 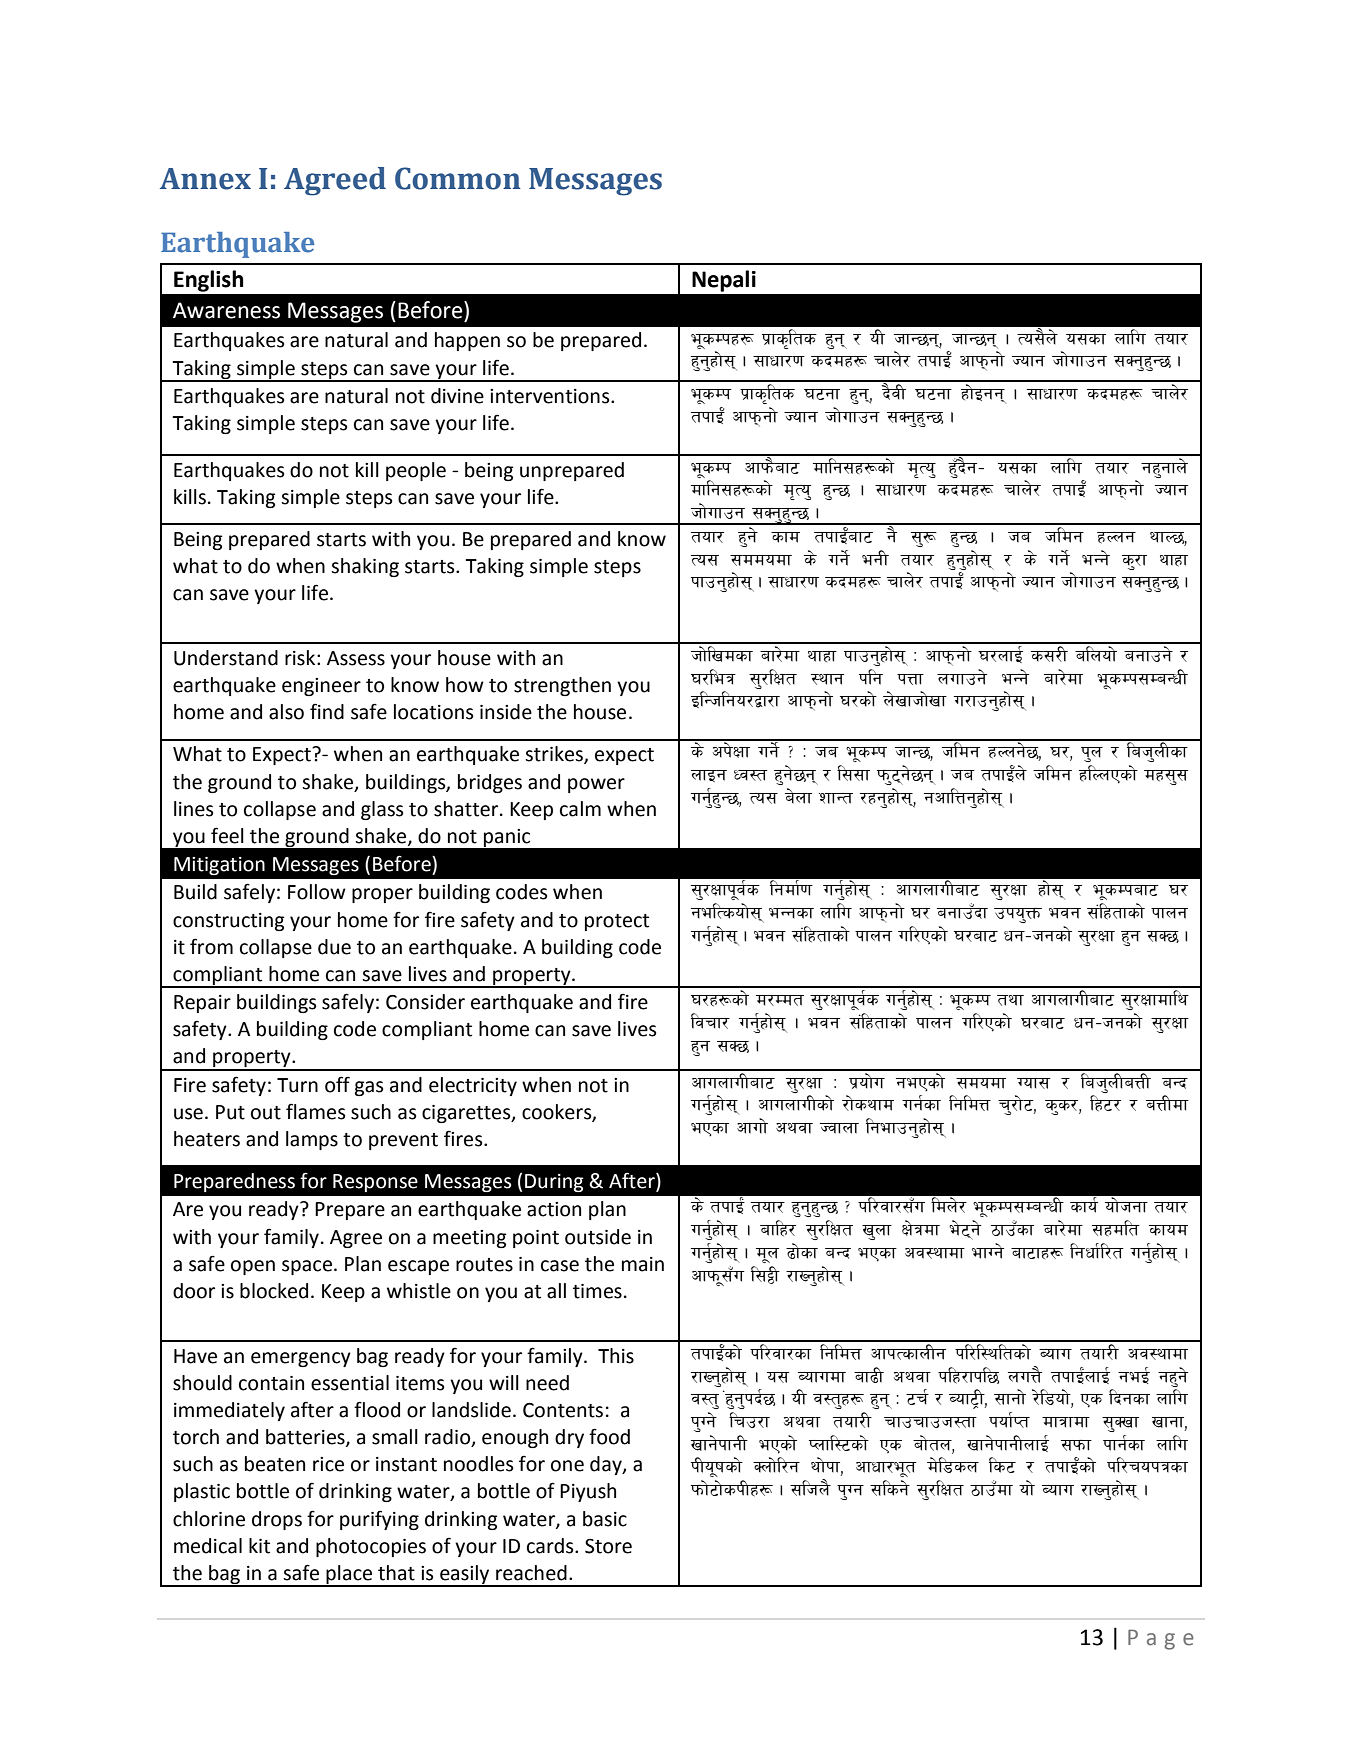 I want to click on main, so click(x=643, y=1264).
